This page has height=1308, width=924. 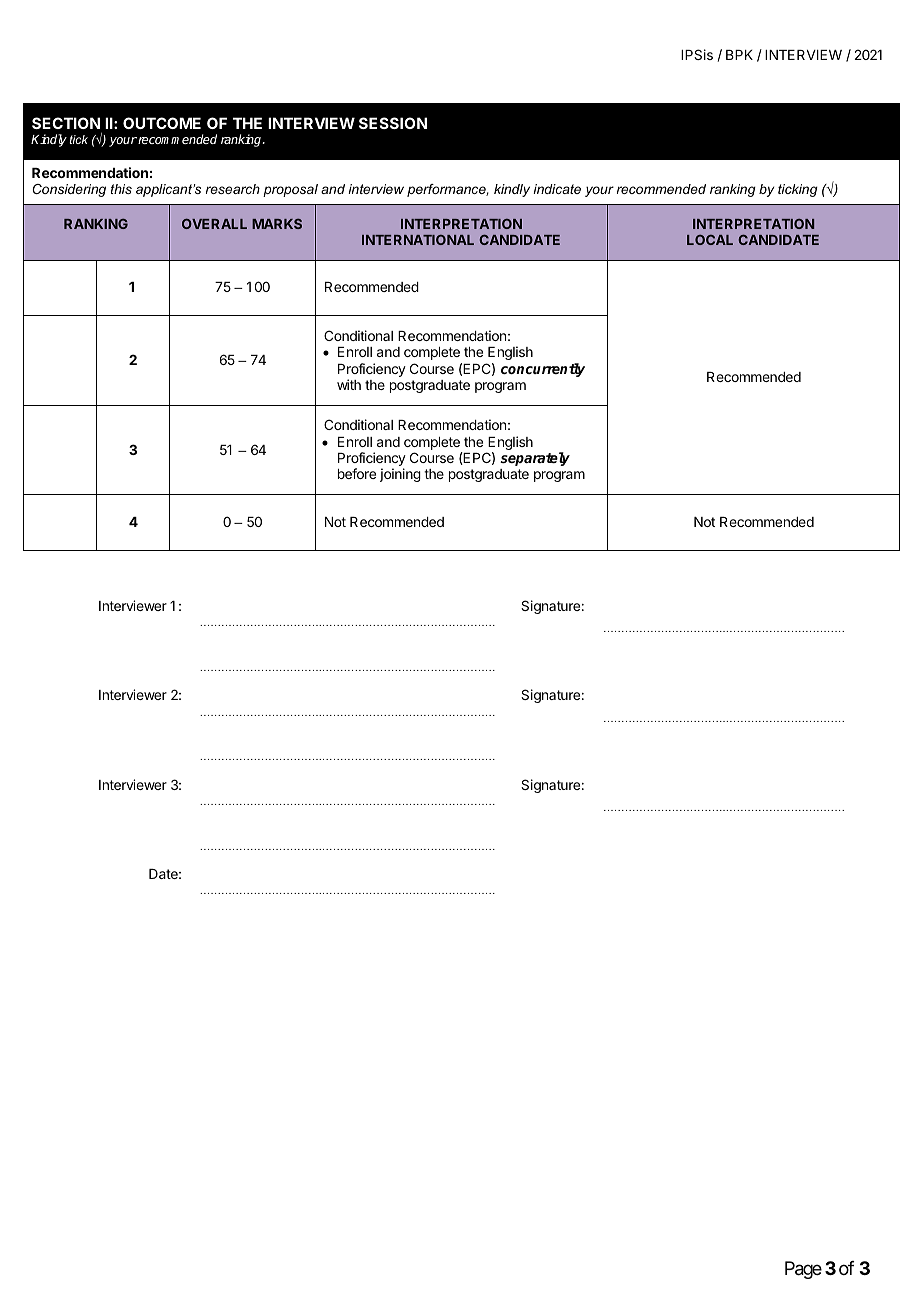 I want to click on LOCAL, so click(x=710, y=240).
